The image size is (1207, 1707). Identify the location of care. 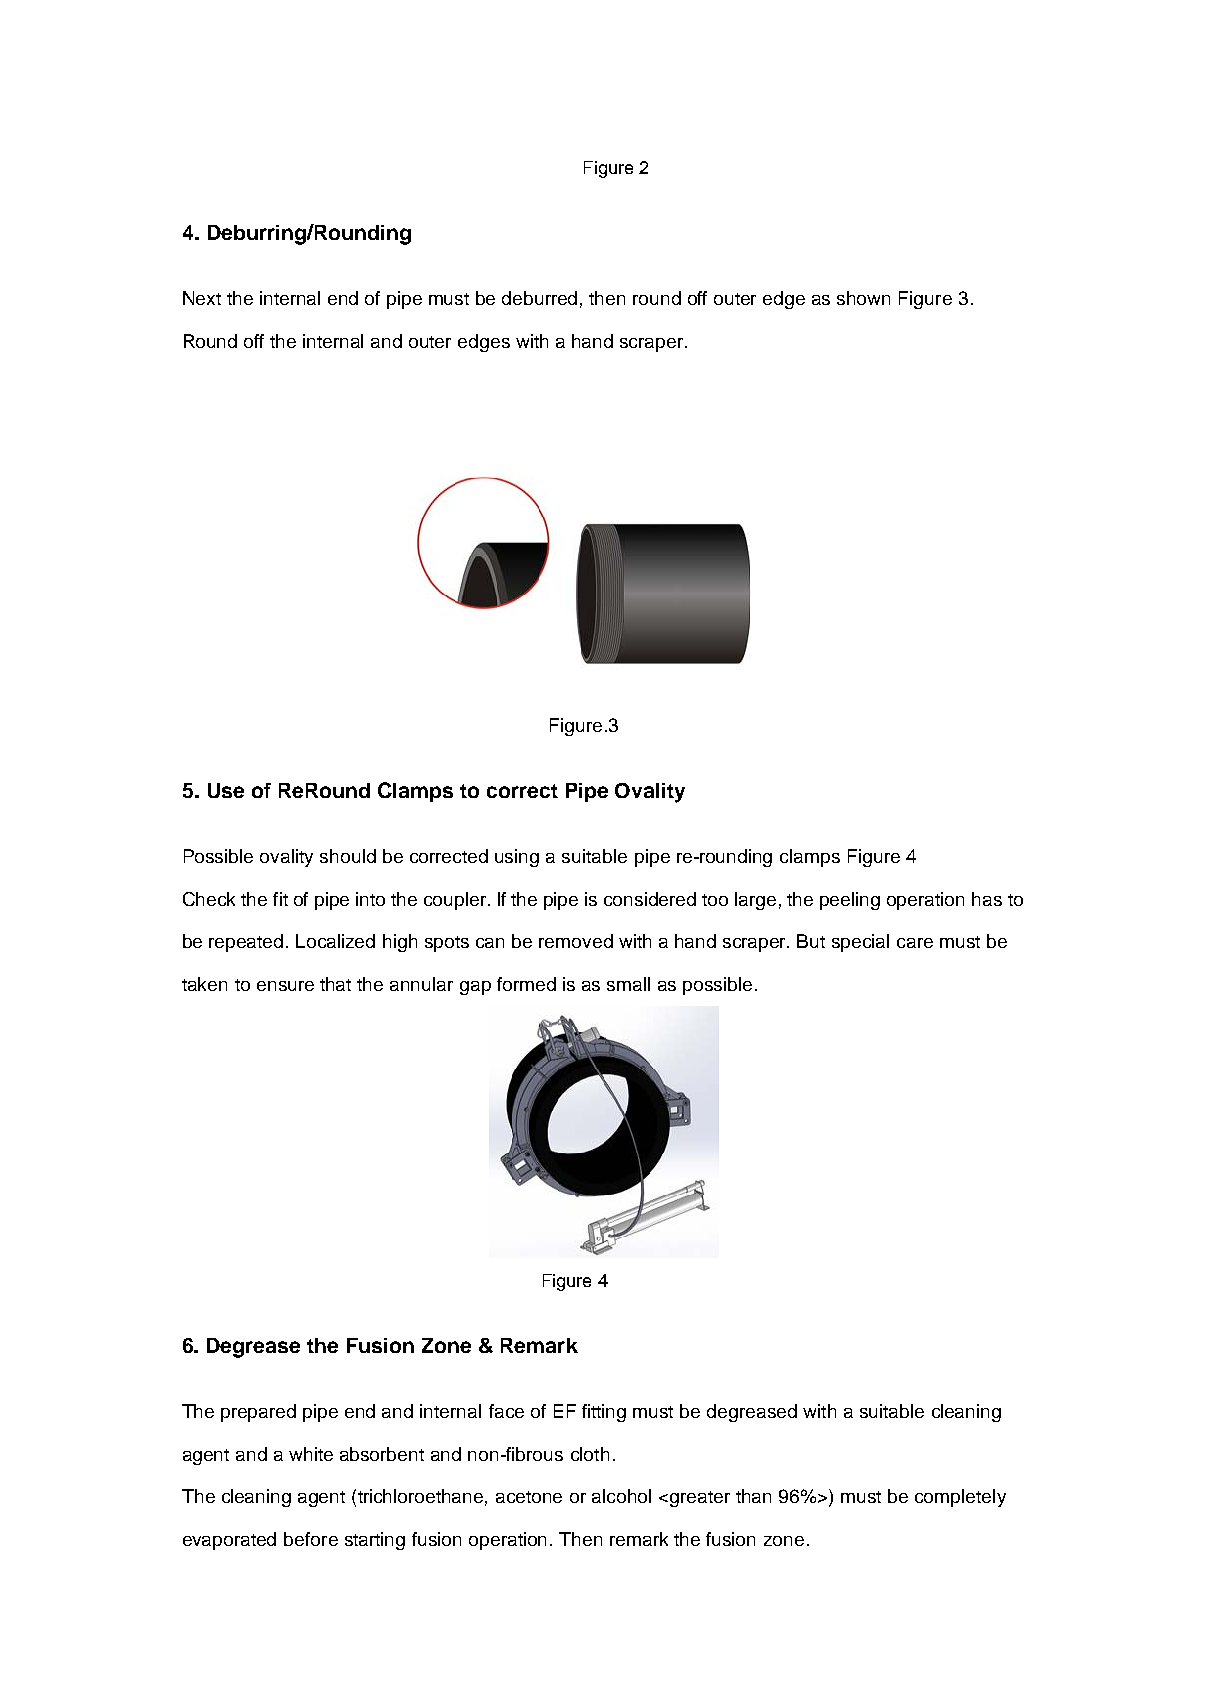
(915, 943).
